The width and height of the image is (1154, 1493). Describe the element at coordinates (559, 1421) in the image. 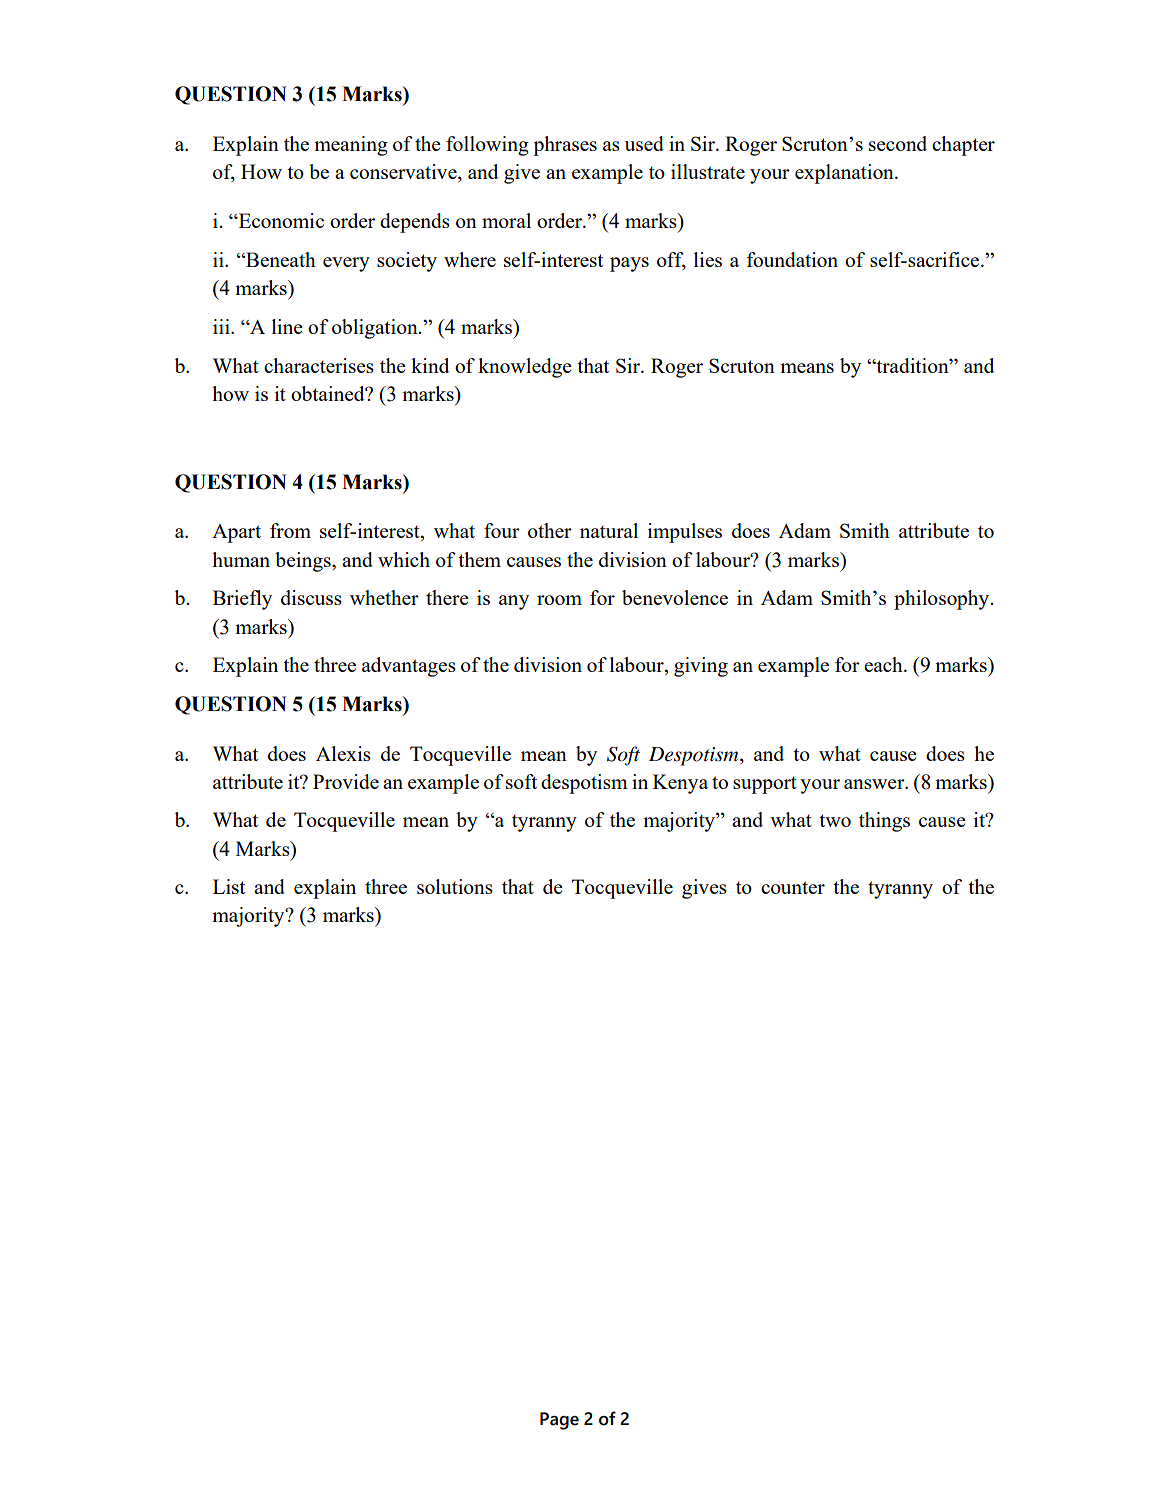

I see `Page` at that location.
